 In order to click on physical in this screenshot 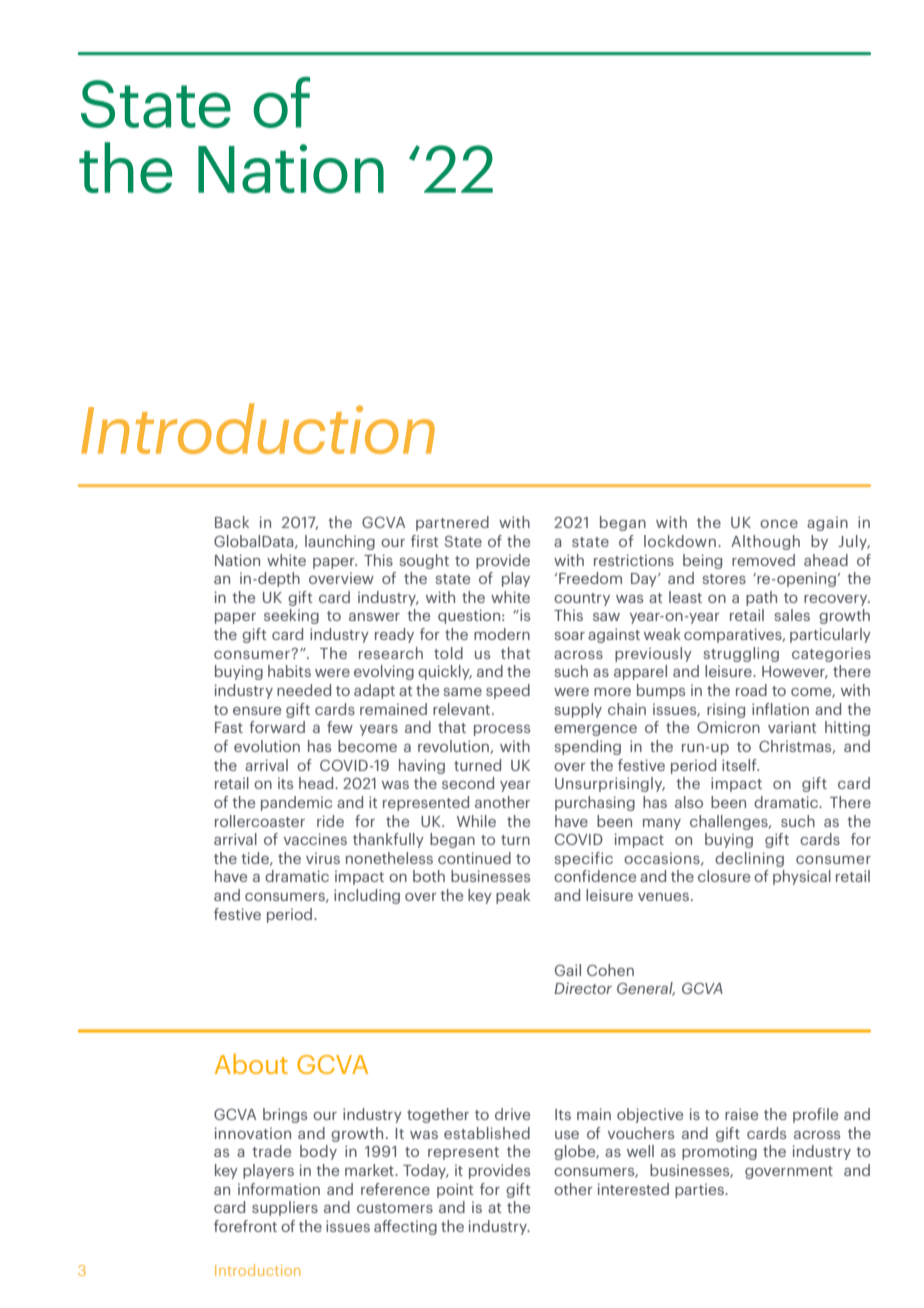, I will do `click(802, 877)`.
